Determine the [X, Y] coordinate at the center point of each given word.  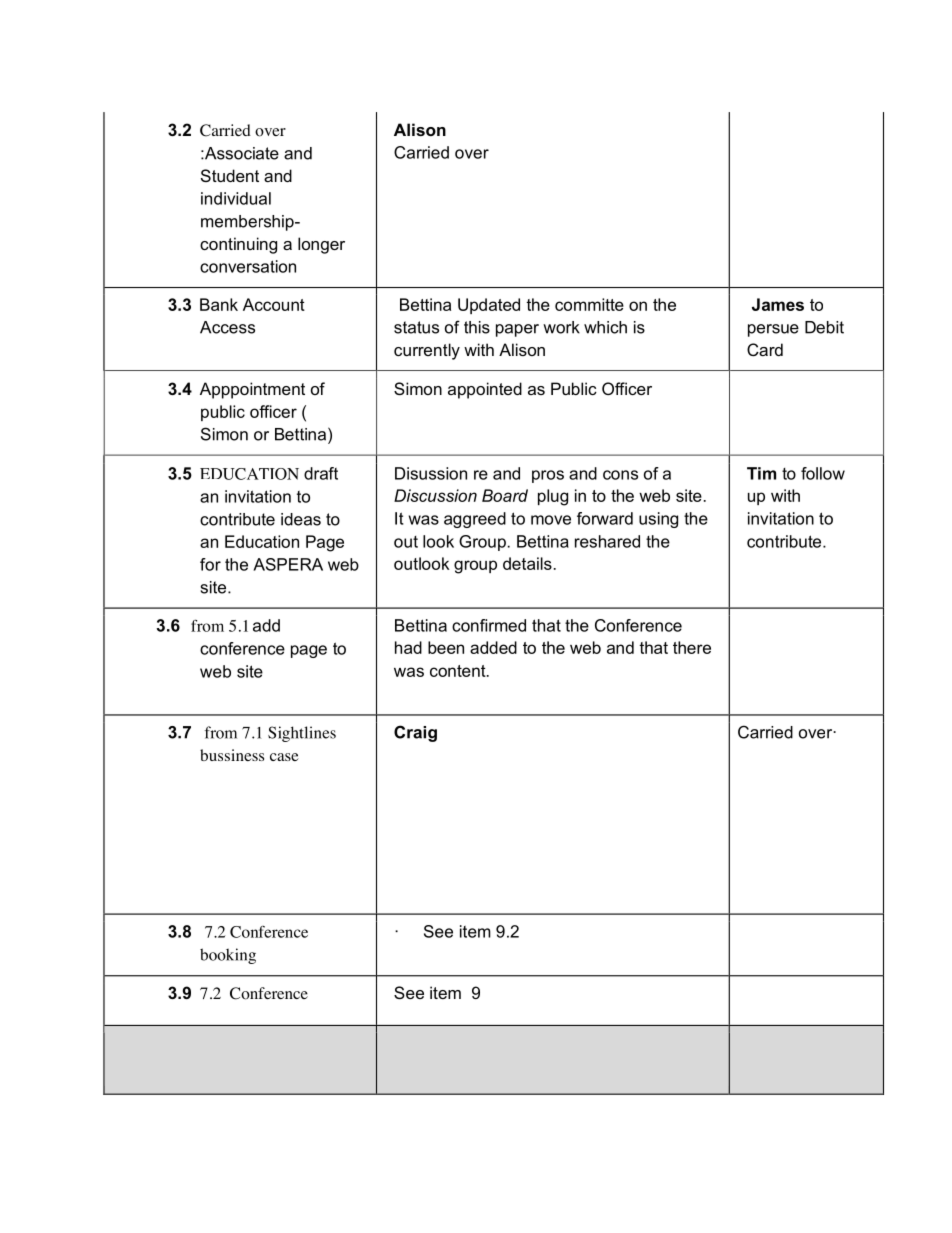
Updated [489, 306]
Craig [415, 733]
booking [228, 956]
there [692, 647]
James [778, 304]
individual [236, 198]
